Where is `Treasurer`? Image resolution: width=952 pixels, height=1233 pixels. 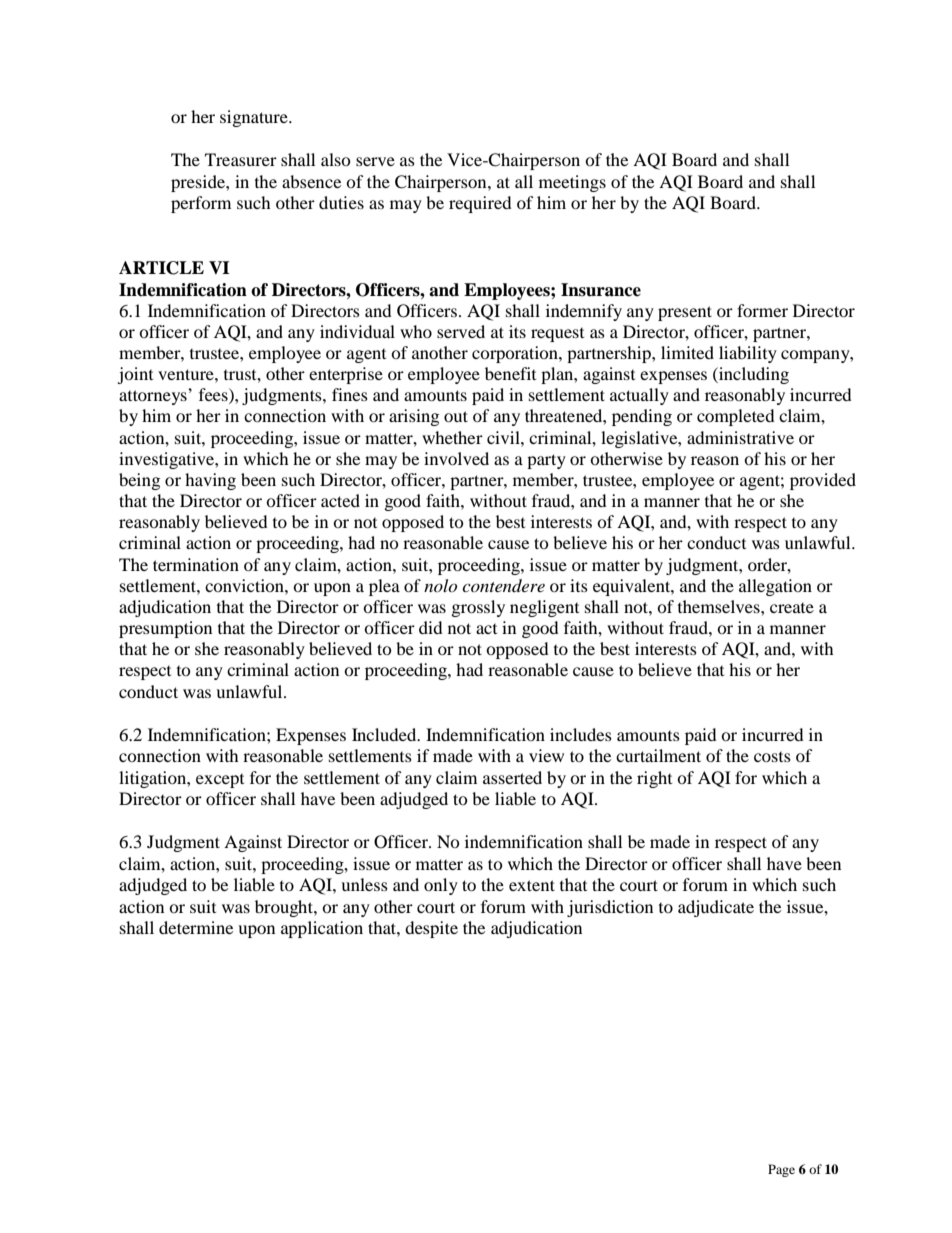 Treasurer is located at coordinates (241, 159).
